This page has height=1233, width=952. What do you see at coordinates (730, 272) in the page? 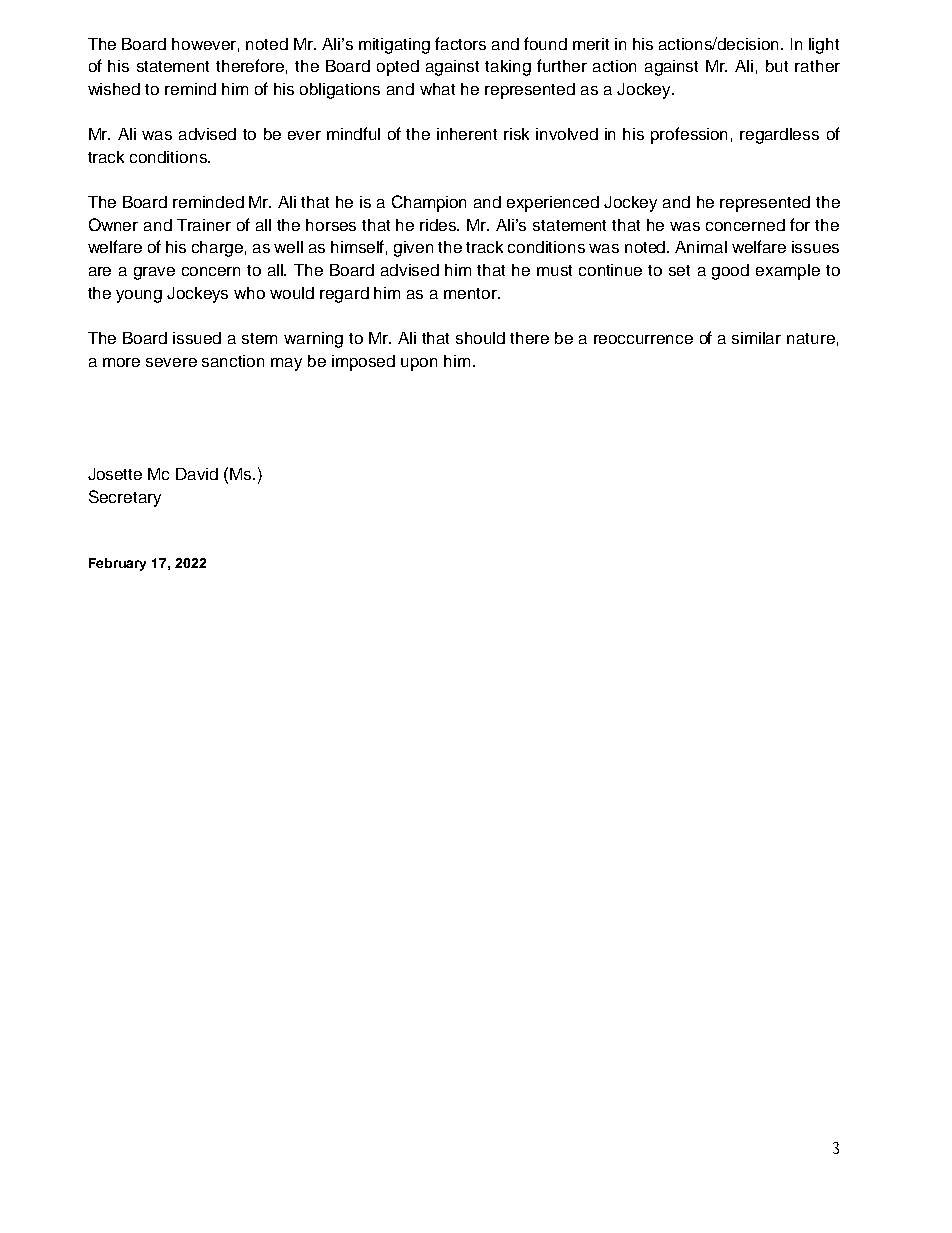
I see `good` at bounding box center [730, 272].
